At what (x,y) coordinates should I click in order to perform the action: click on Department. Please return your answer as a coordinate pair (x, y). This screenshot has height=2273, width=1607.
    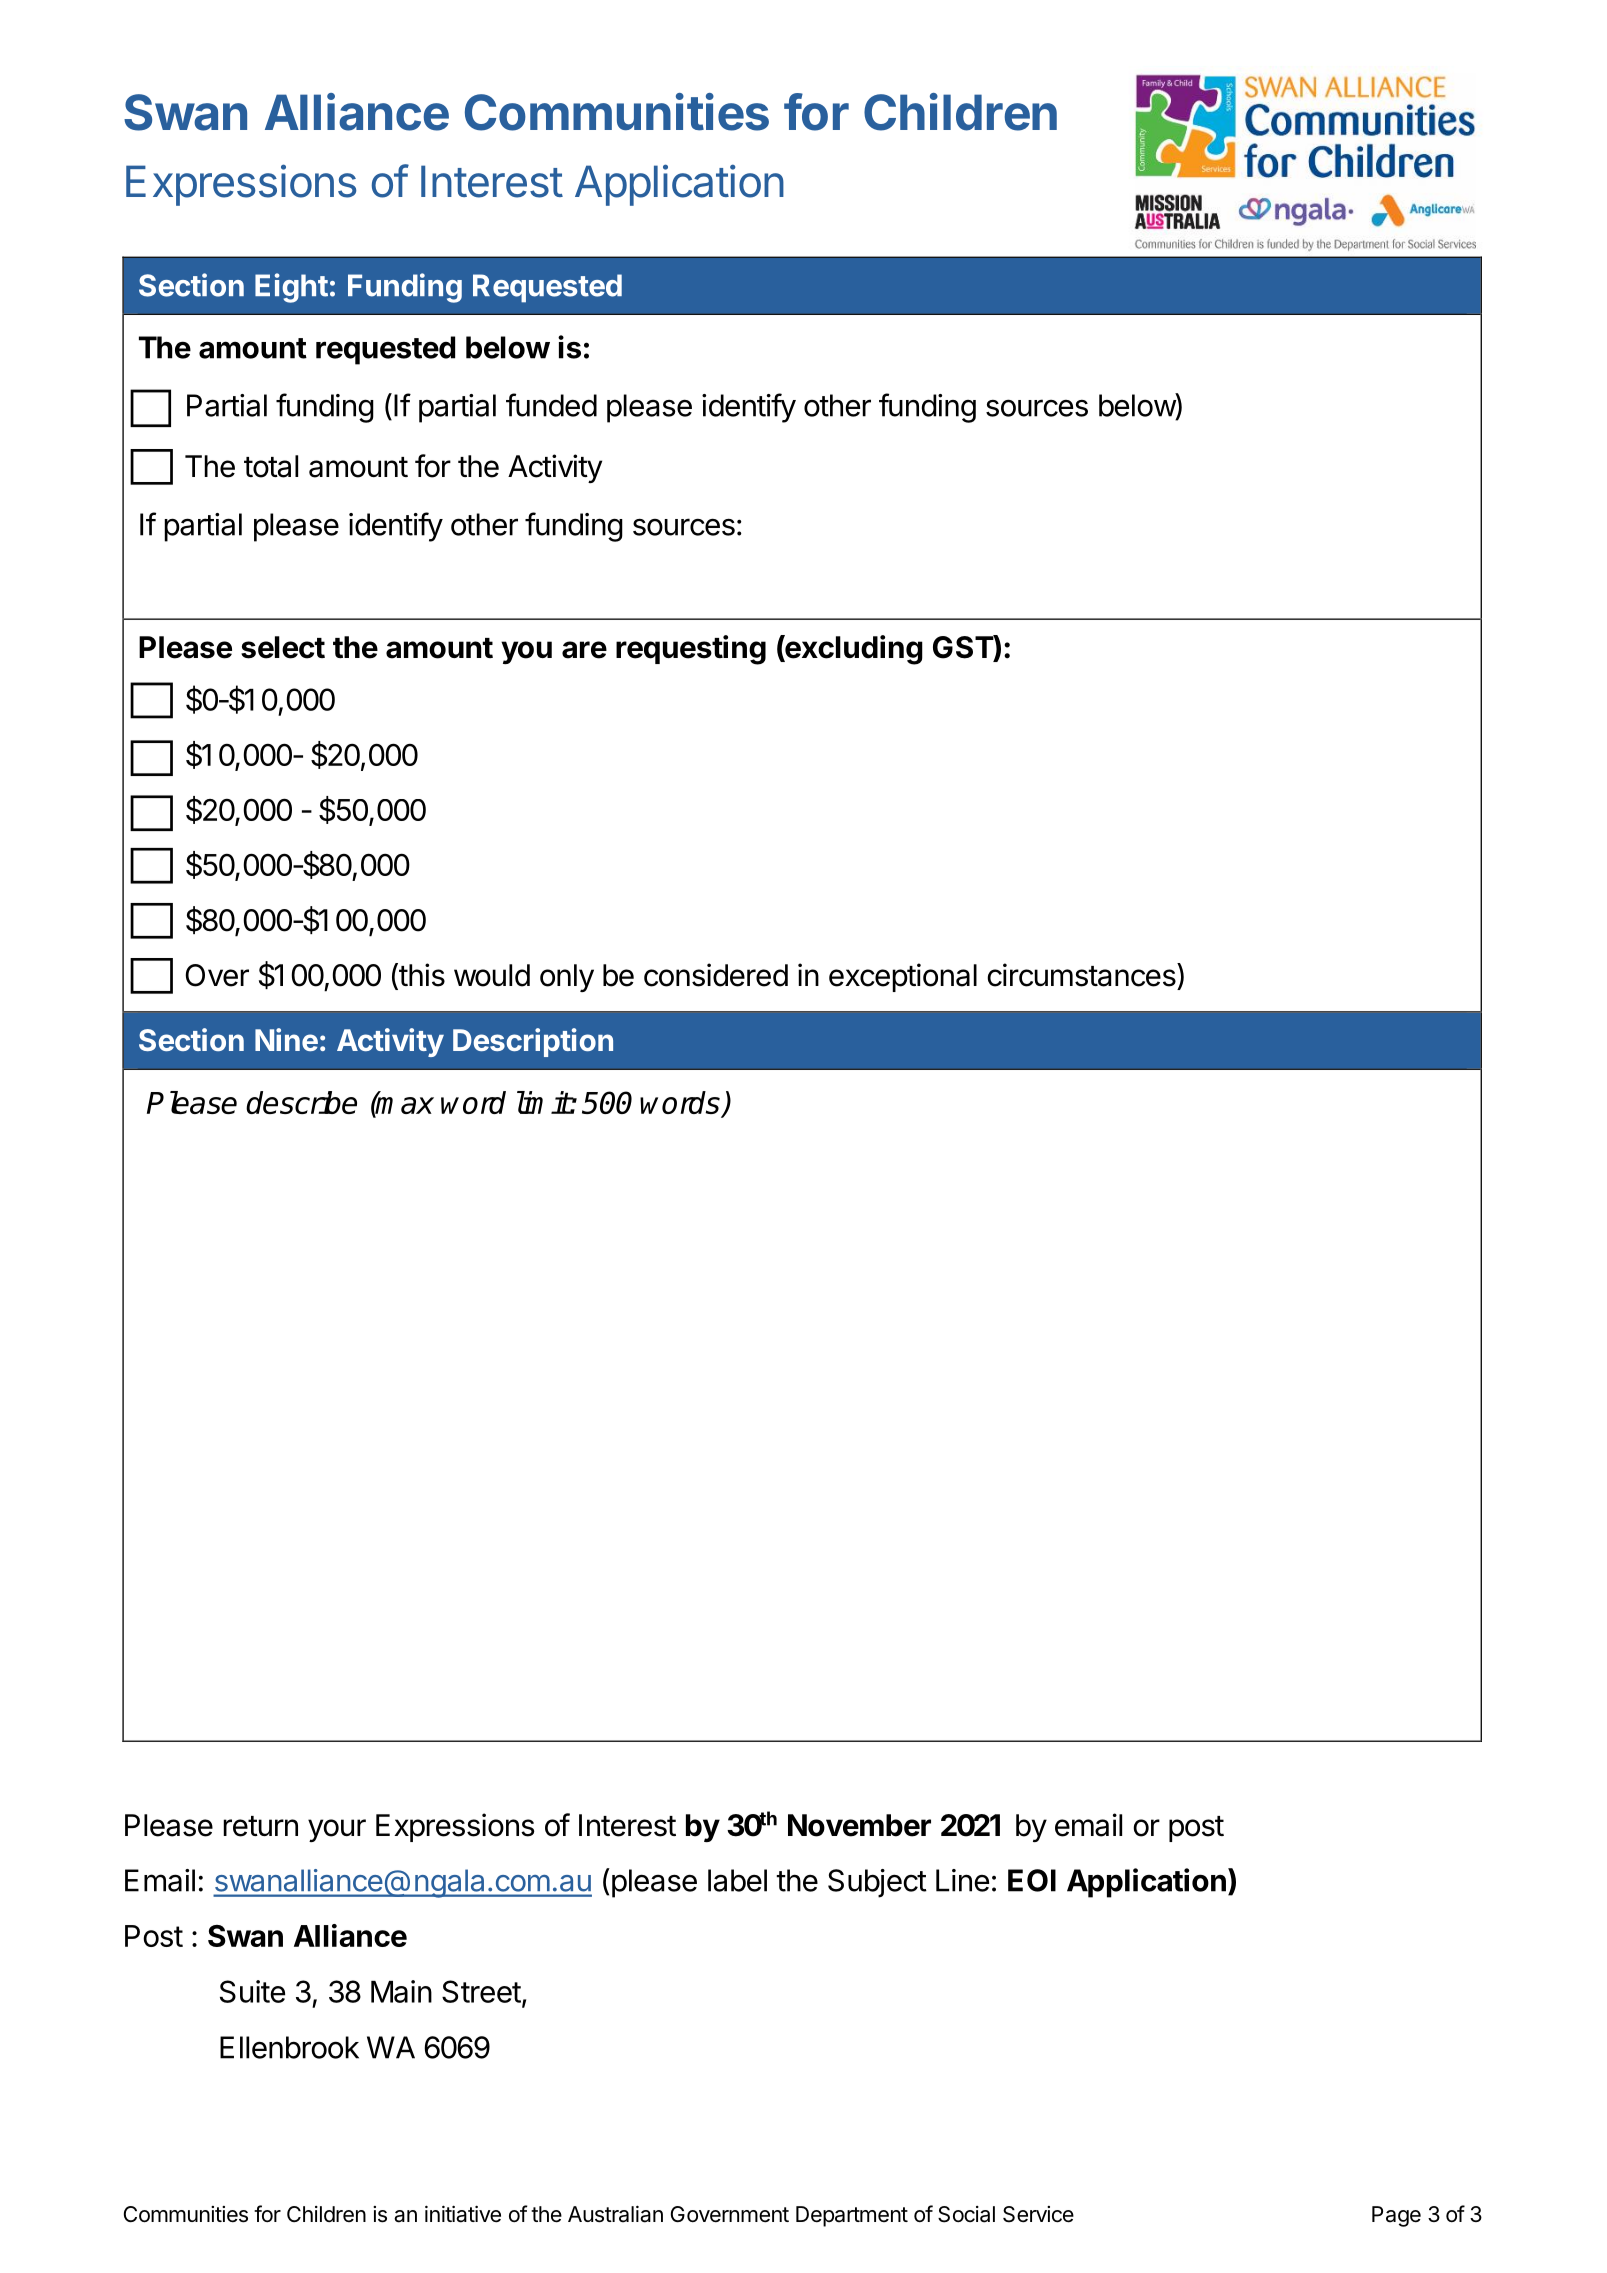
    Looking at the image, I should click on (852, 2216).
